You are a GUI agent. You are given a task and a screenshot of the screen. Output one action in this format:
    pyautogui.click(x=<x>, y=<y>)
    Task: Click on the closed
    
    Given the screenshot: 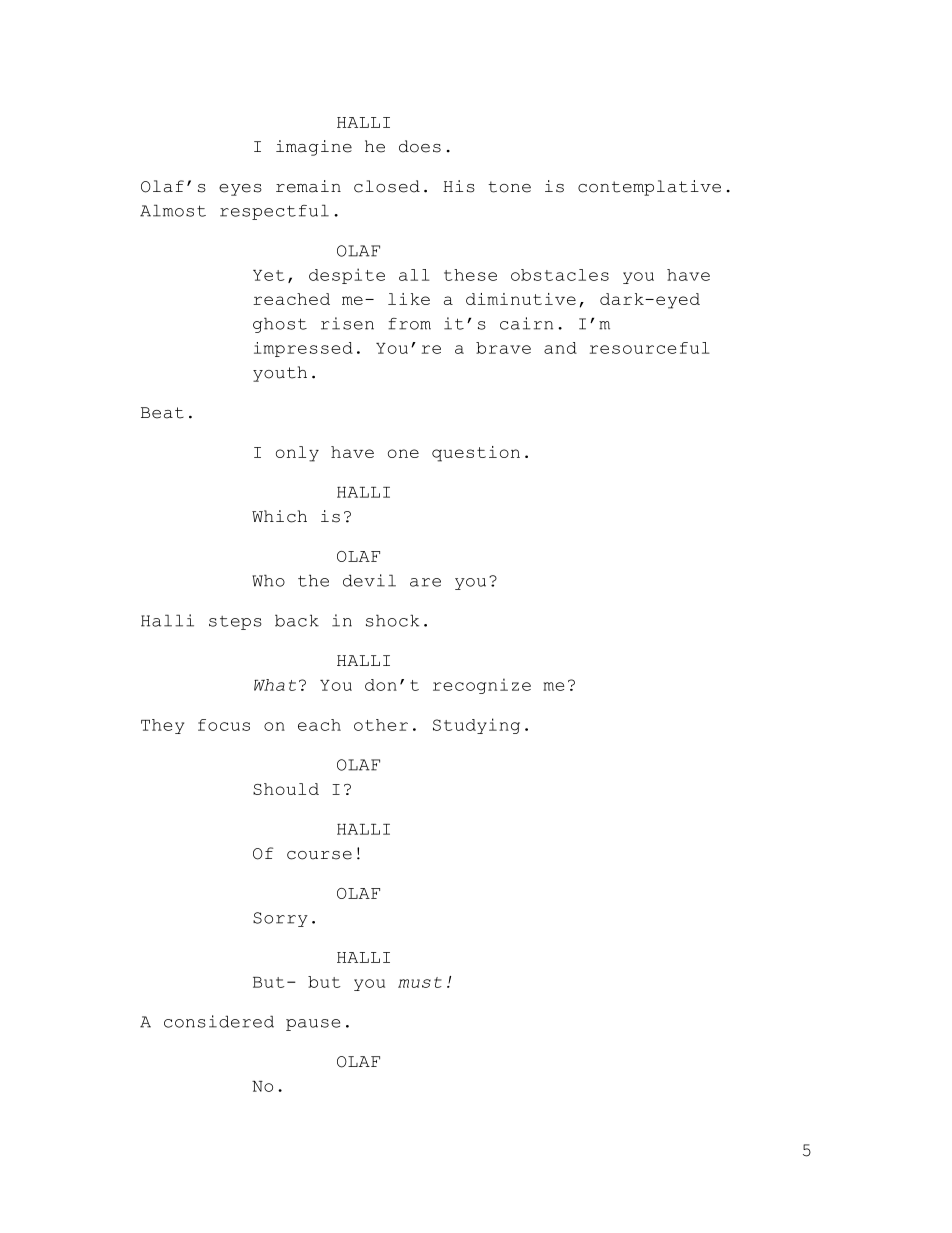 What is the action you would take?
    pyautogui.click(x=387, y=186)
